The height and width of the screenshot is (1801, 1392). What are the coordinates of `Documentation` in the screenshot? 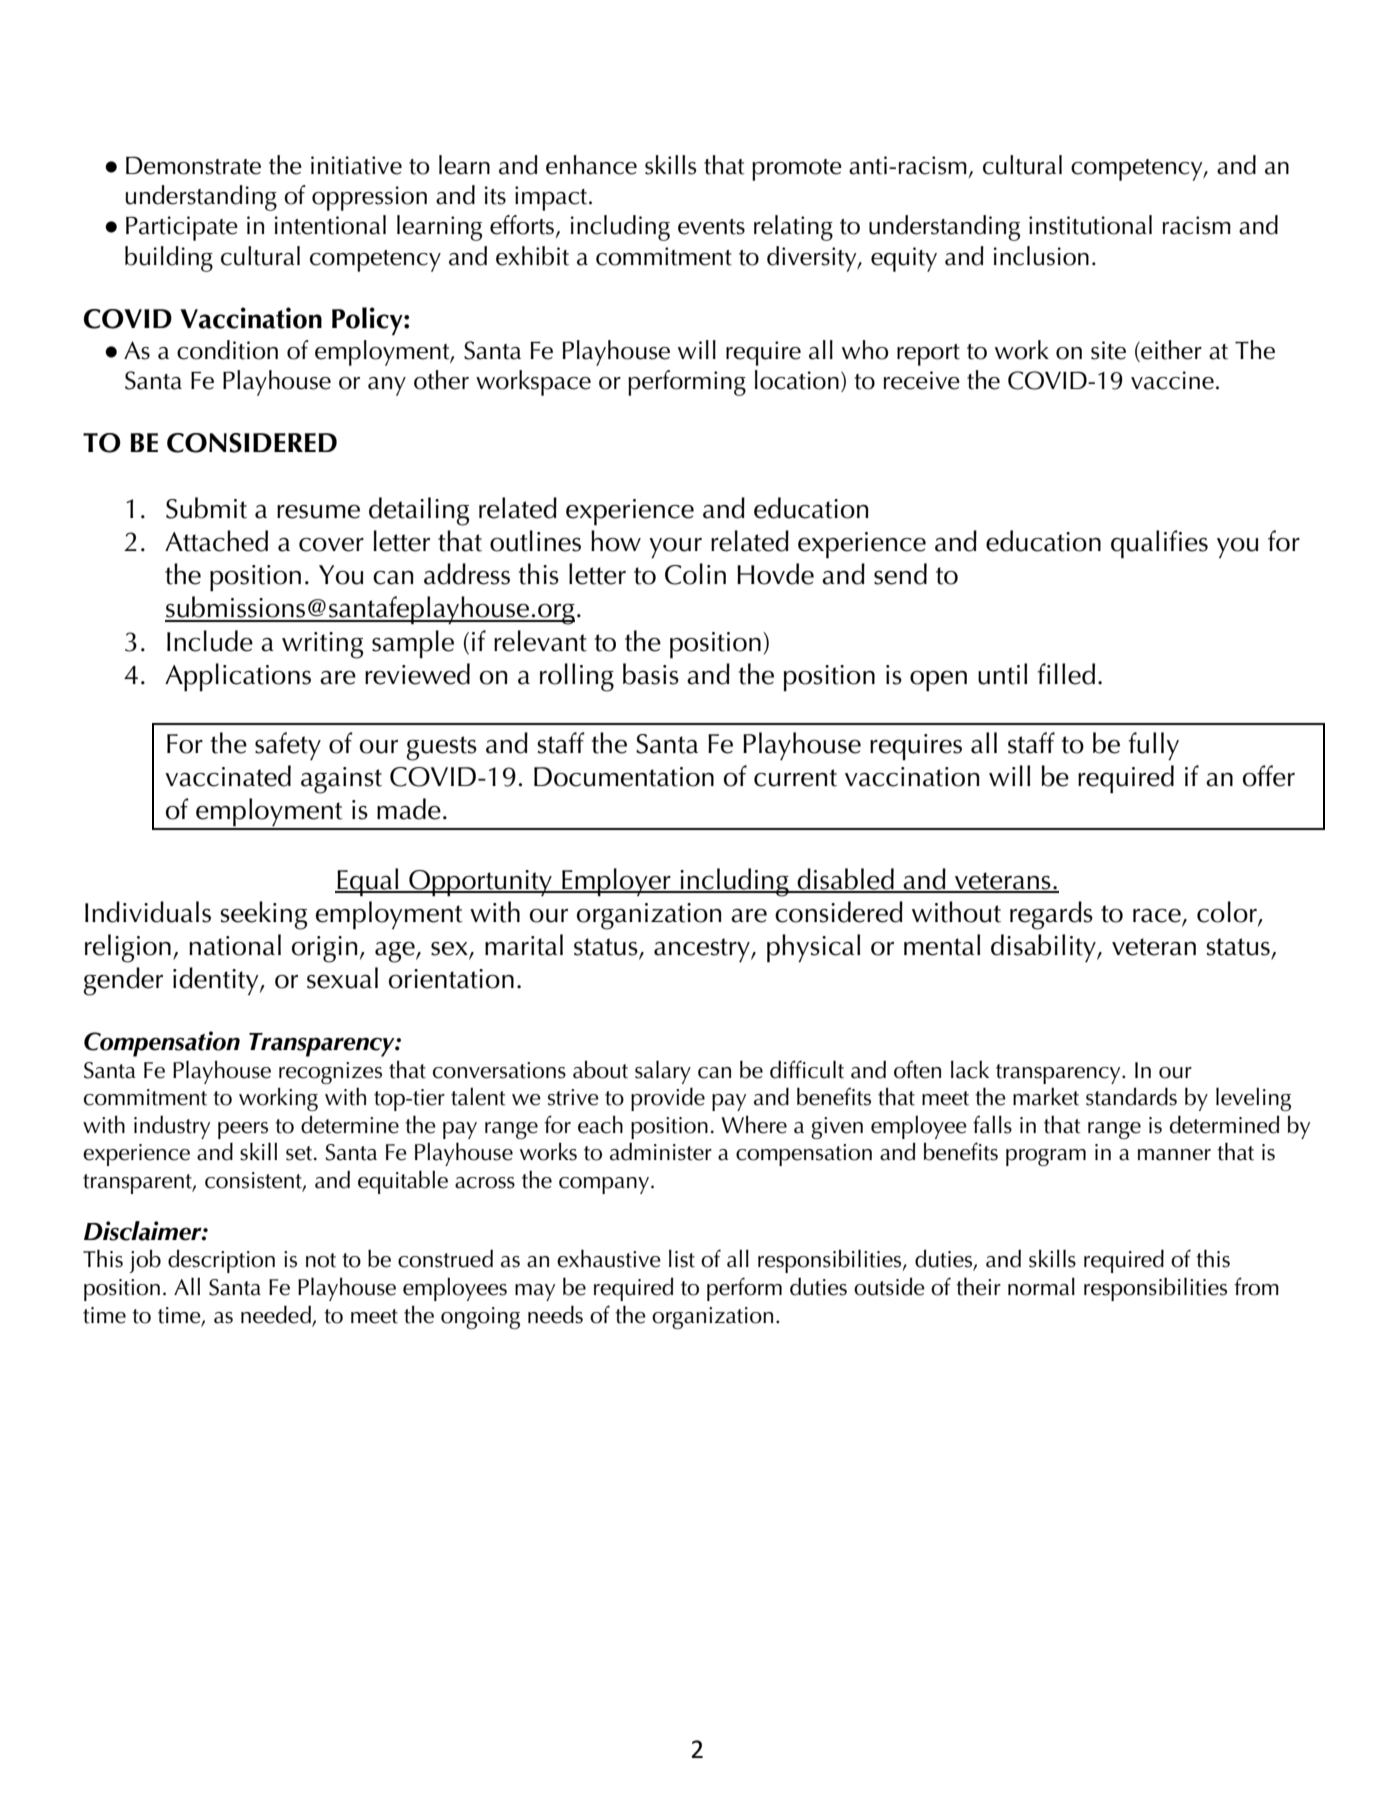 It's located at (624, 777).
